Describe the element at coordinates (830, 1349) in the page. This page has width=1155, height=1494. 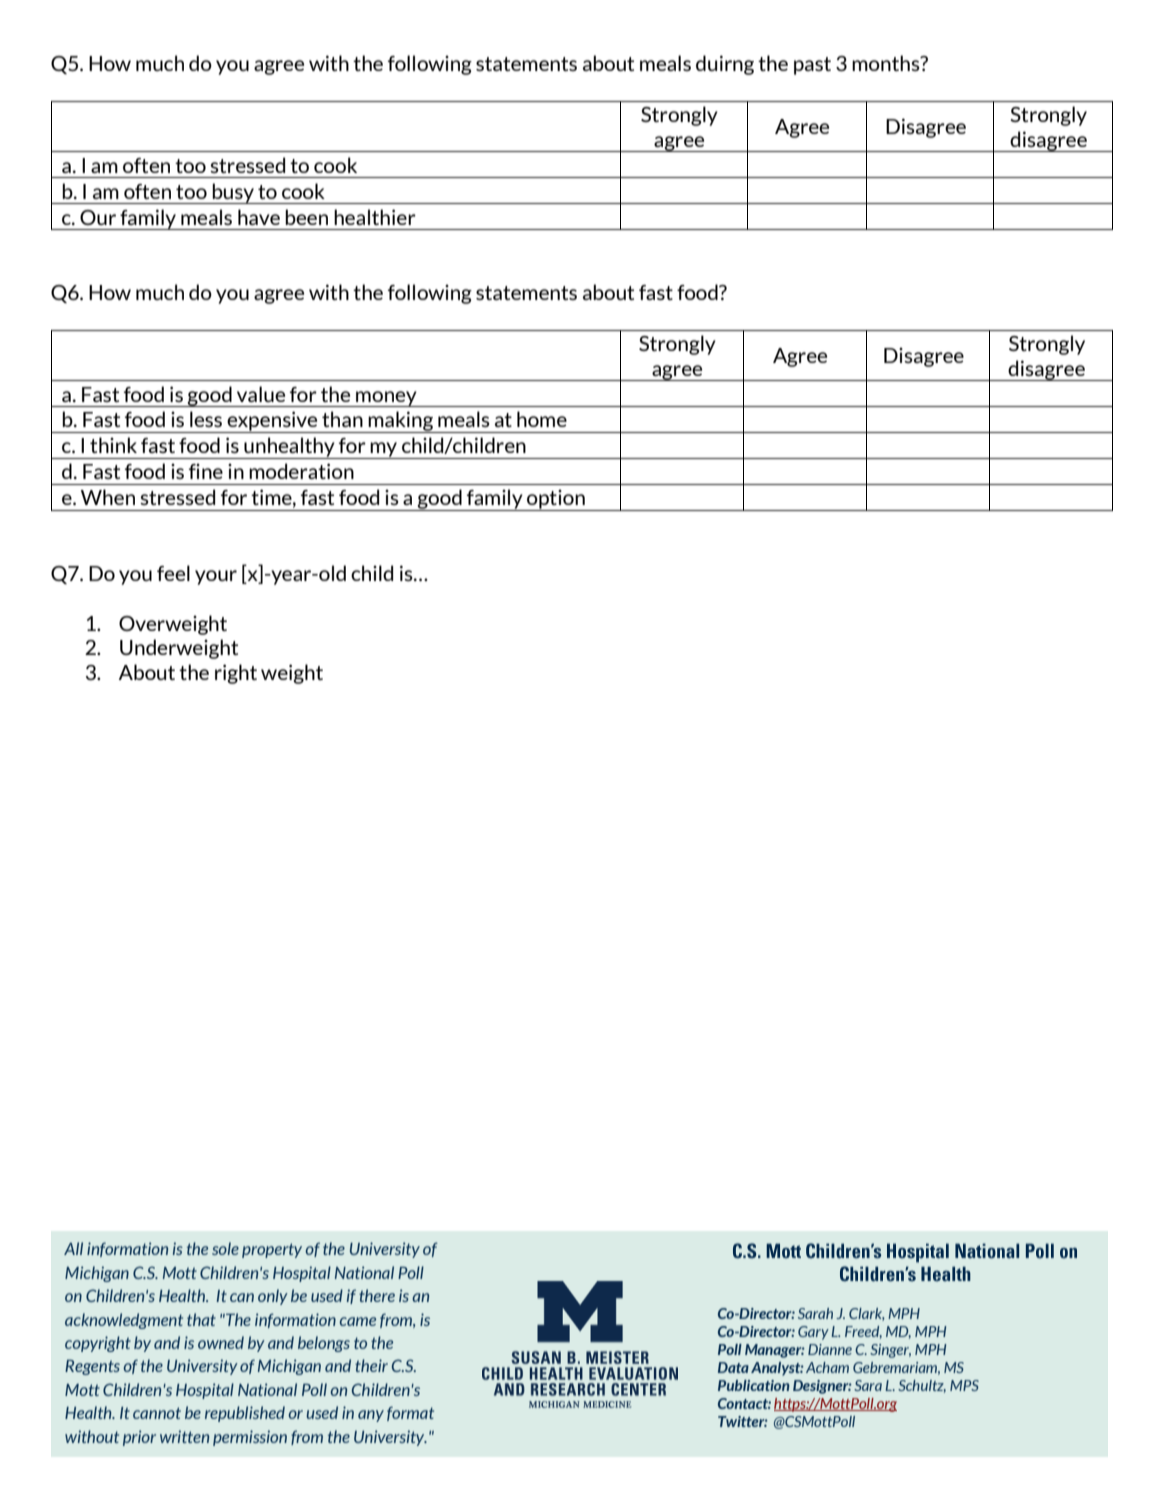
I see `Dianne` at that location.
